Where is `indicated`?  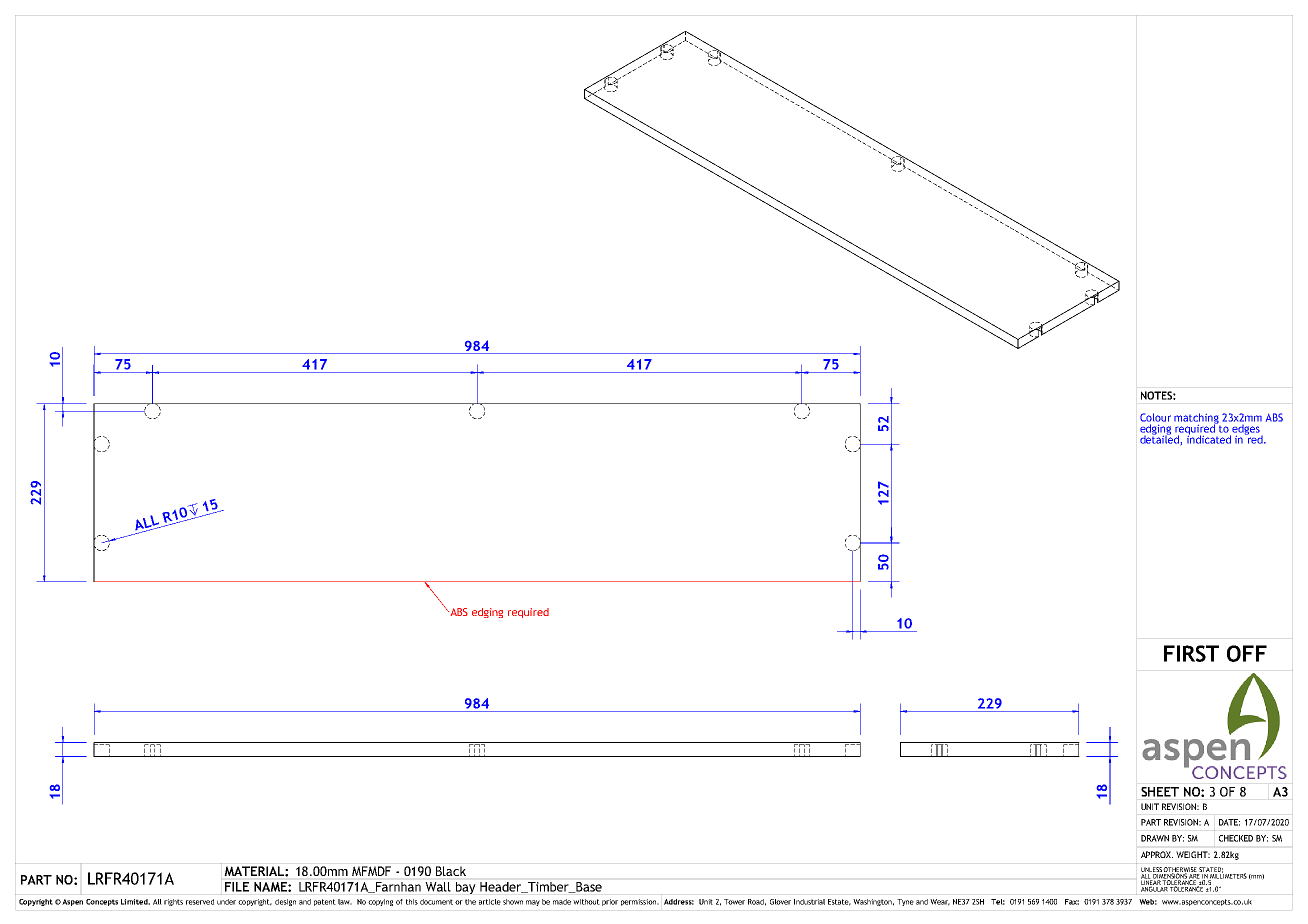
indicated is located at coordinates (1209, 438).
